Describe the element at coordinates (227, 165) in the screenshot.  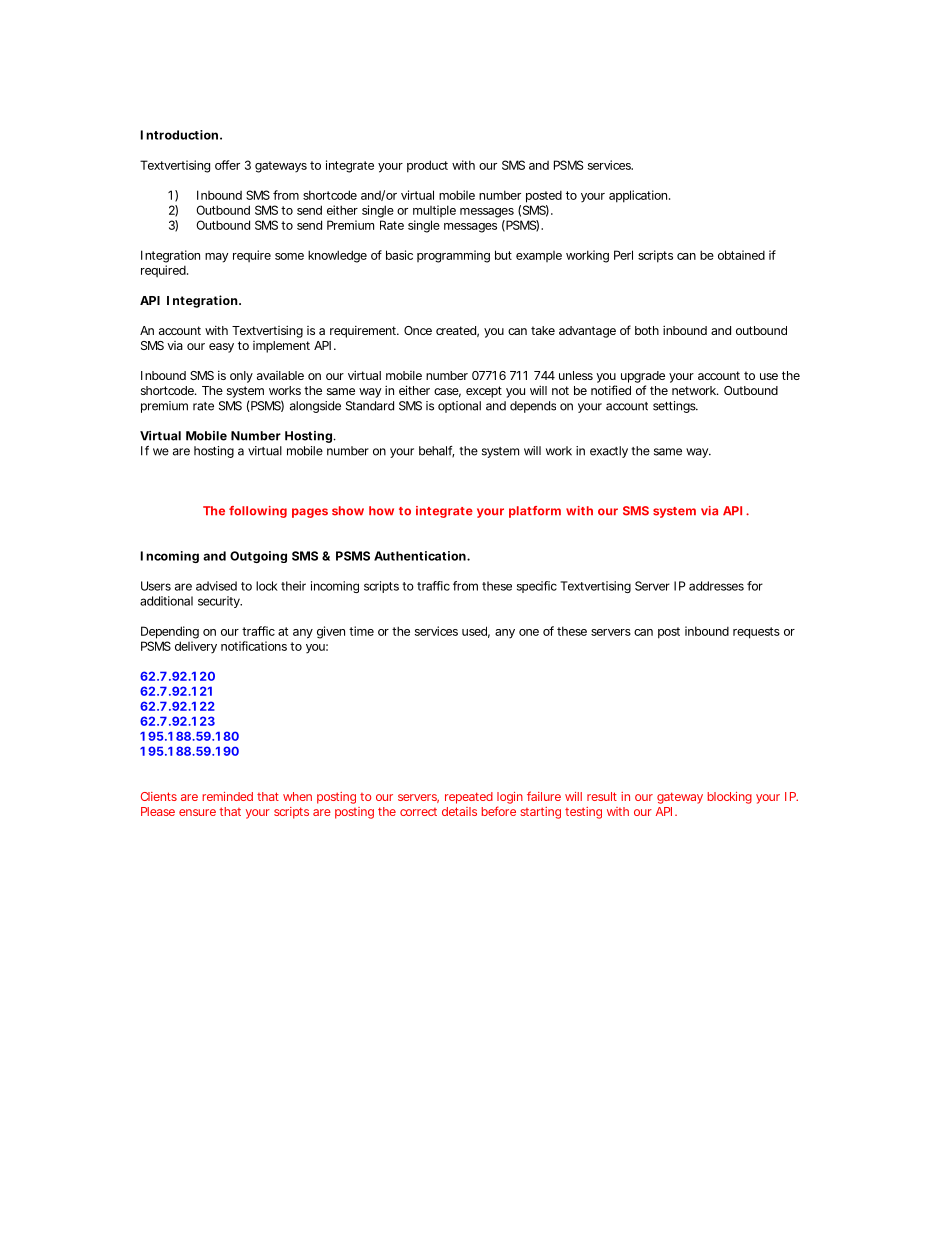
I see `offer` at that location.
